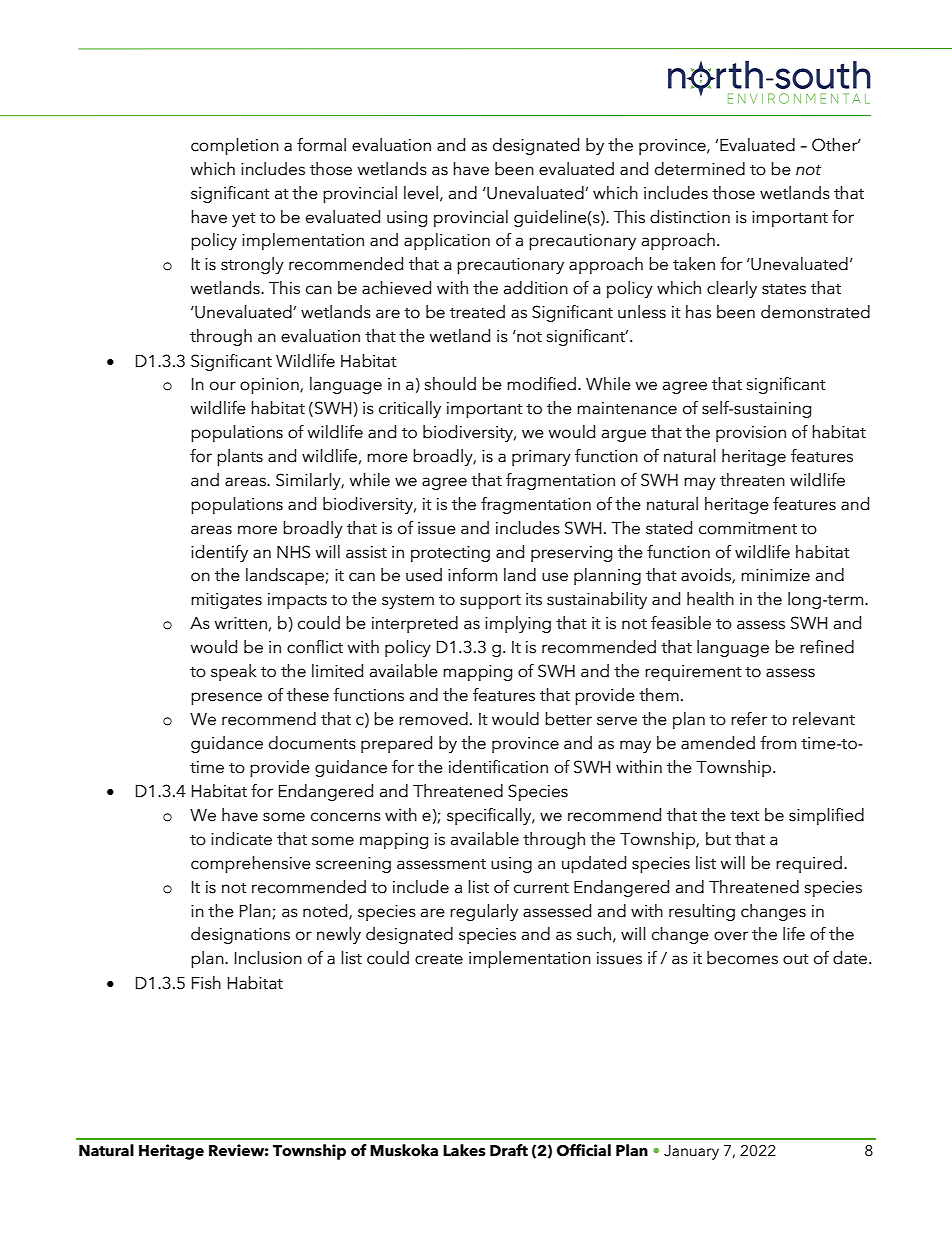 This screenshot has width=952, height=1233. What do you see at coordinates (321, 145) in the screenshot?
I see `formal` at bounding box center [321, 145].
